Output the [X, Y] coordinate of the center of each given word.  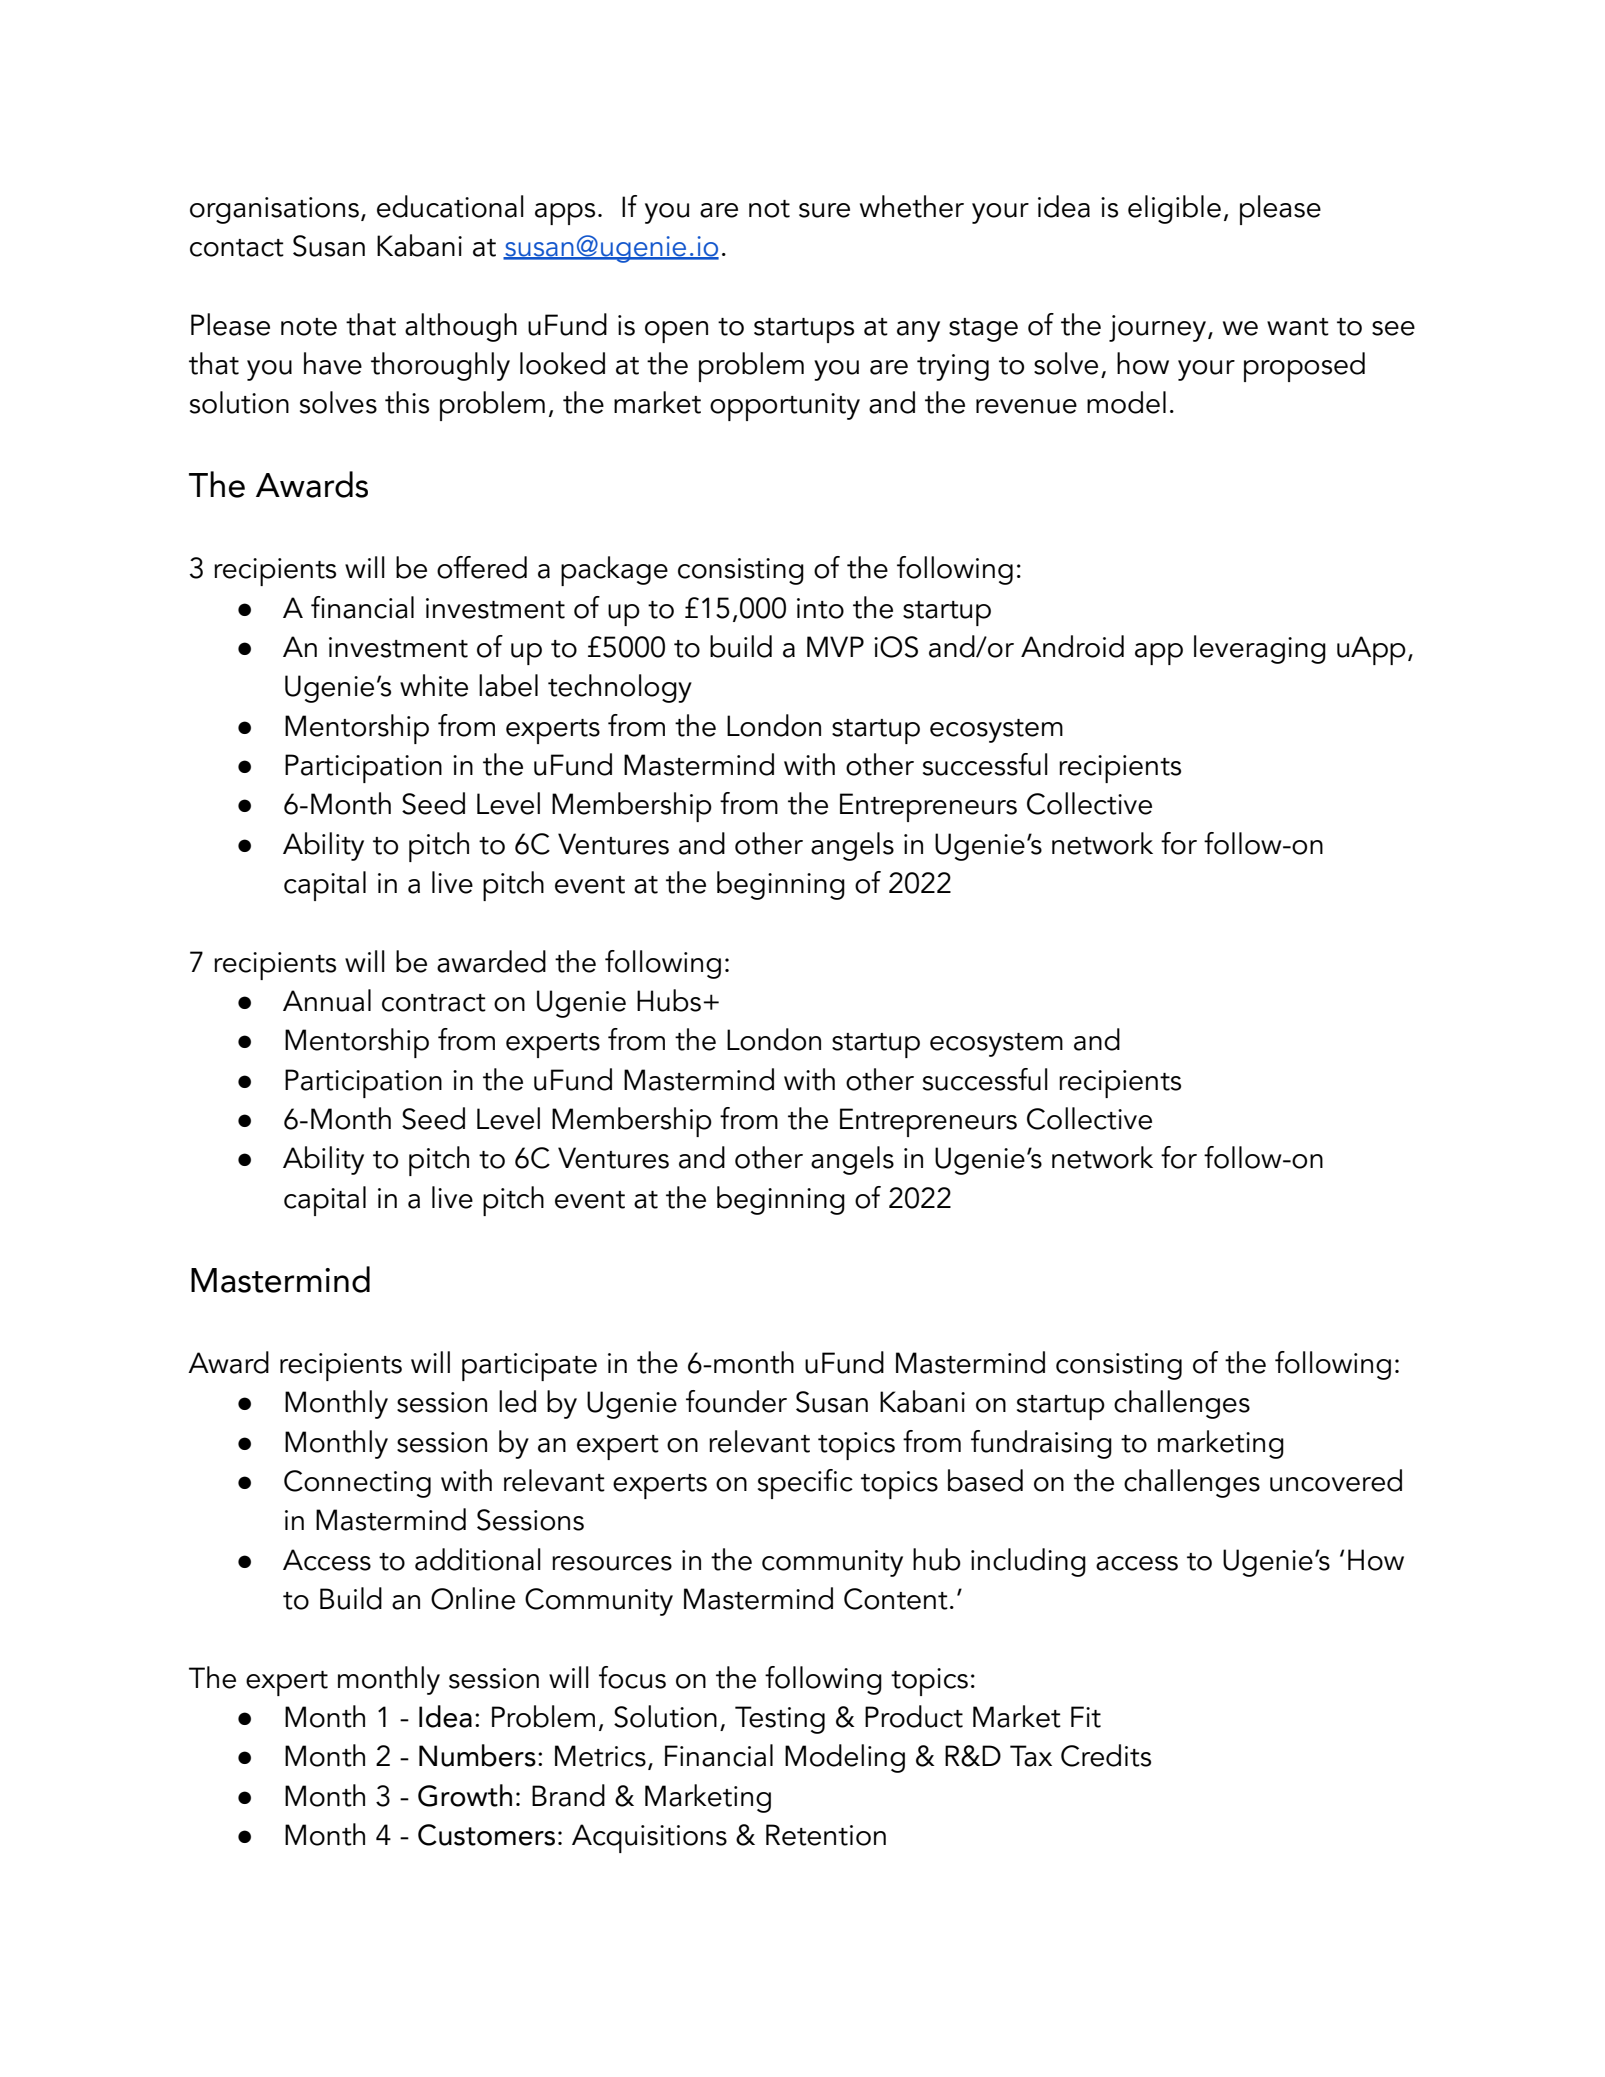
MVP [835, 646]
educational [450, 206]
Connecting [357, 1484]
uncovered [1336, 1480]
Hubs [669, 1000]
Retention [826, 1835]
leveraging [1260, 649]
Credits [1106, 1755]
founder [736, 1401]
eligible [1174, 209]
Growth [465, 1795]
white [434, 685]
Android [1072, 646]
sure [824, 210]
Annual [327, 1000]
